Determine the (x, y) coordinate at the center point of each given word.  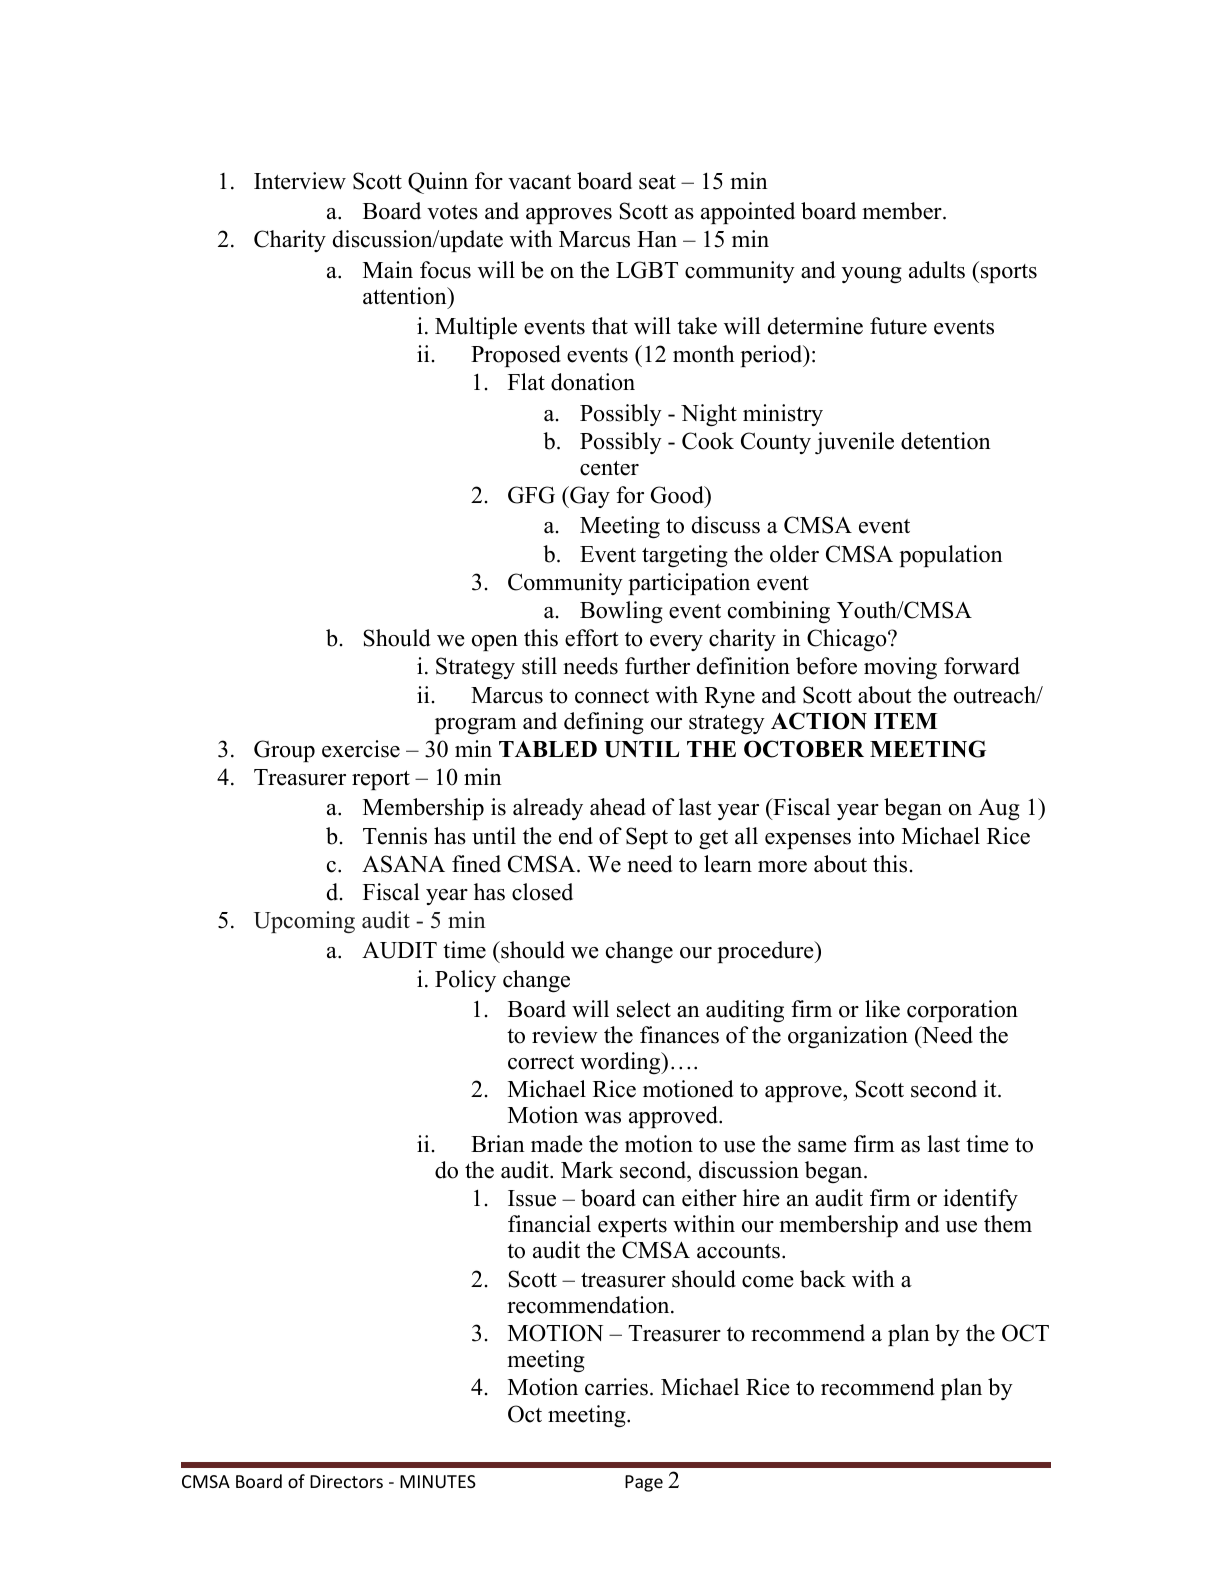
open (495, 643)
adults (937, 270)
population (951, 556)
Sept (647, 838)
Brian (498, 1143)
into (876, 836)
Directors (346, 1481)
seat (657, 182)
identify (980, 1200)
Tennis (395, 836)
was (602, 1118)
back (823, 1279)
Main (388, 269)
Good (678, 495)
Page (644, 1483)
